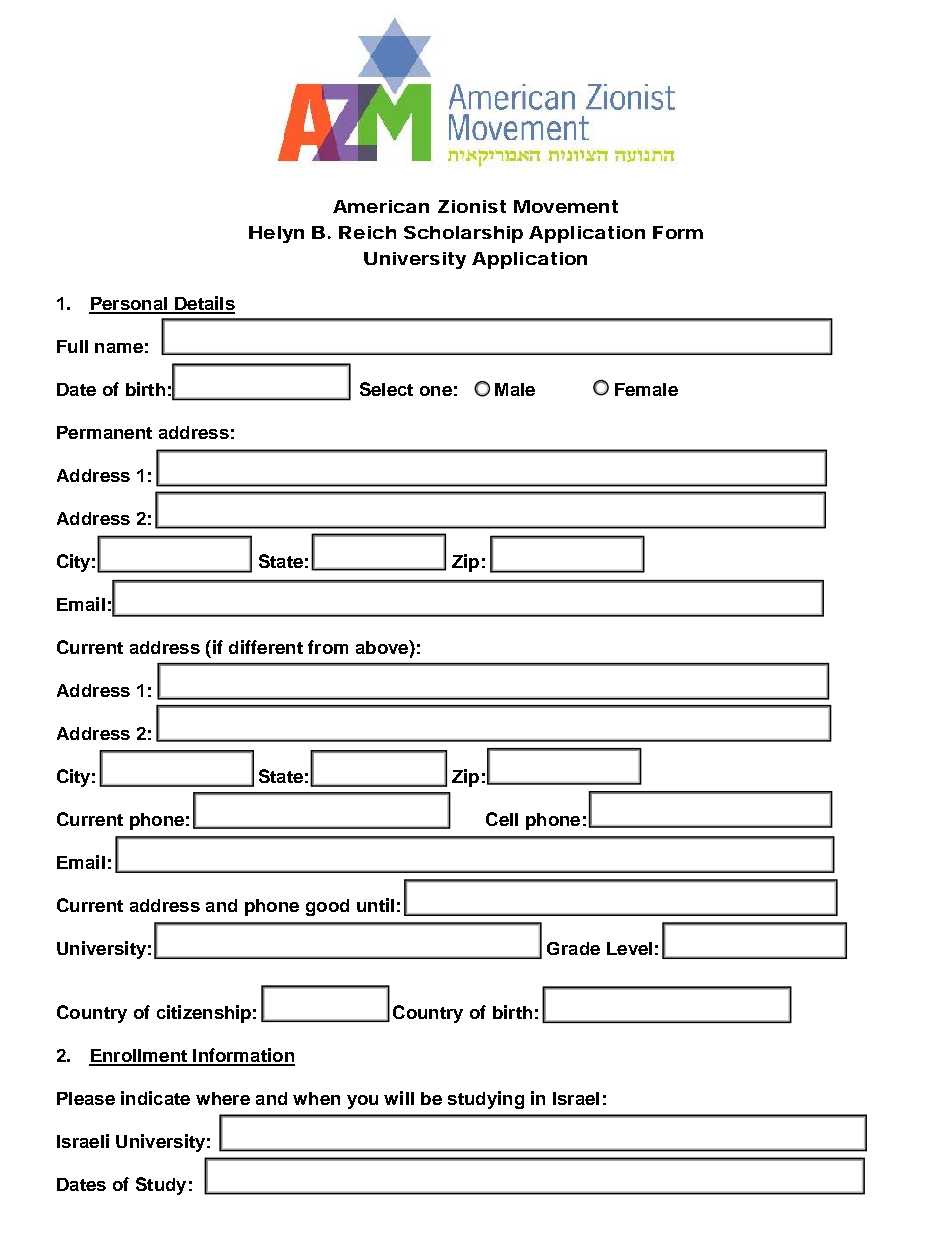 Image resolution: width=952 pixels, height=1233 pixels. Describe the element at coordinates (367, 232) in the image. I see `Reich` at that location.
